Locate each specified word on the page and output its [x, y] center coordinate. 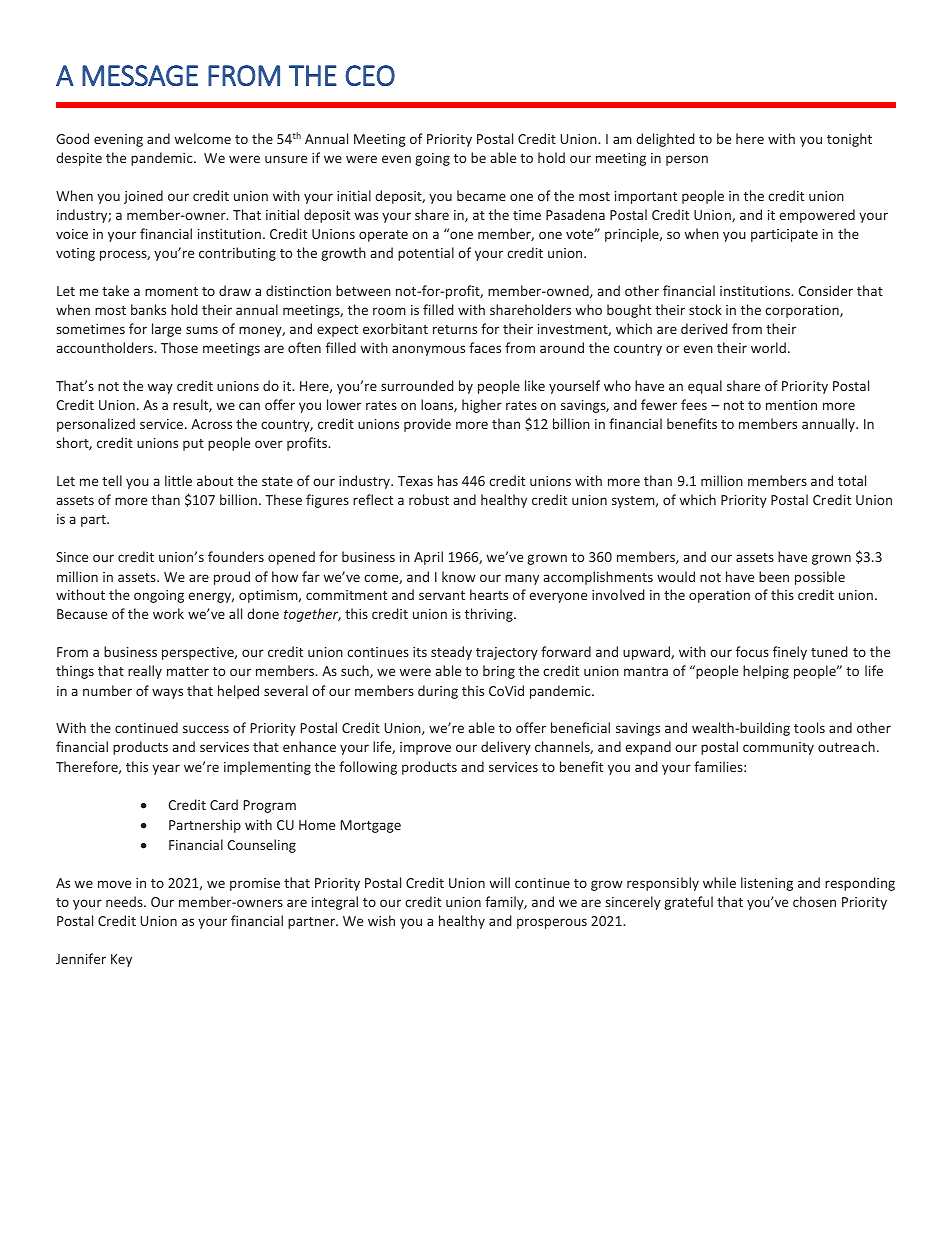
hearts [489, 594]
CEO [370, 75]
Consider [825, 290]
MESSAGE [140, 75]
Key [121, 960]
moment [171, 291]
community [778, 748]
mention [791, 405]
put [193, 445]
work [168, 613]
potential [426, 254]
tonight [849, 140]
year [166, 769]
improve [425, 748]
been [774, 576]
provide [427, 425]
